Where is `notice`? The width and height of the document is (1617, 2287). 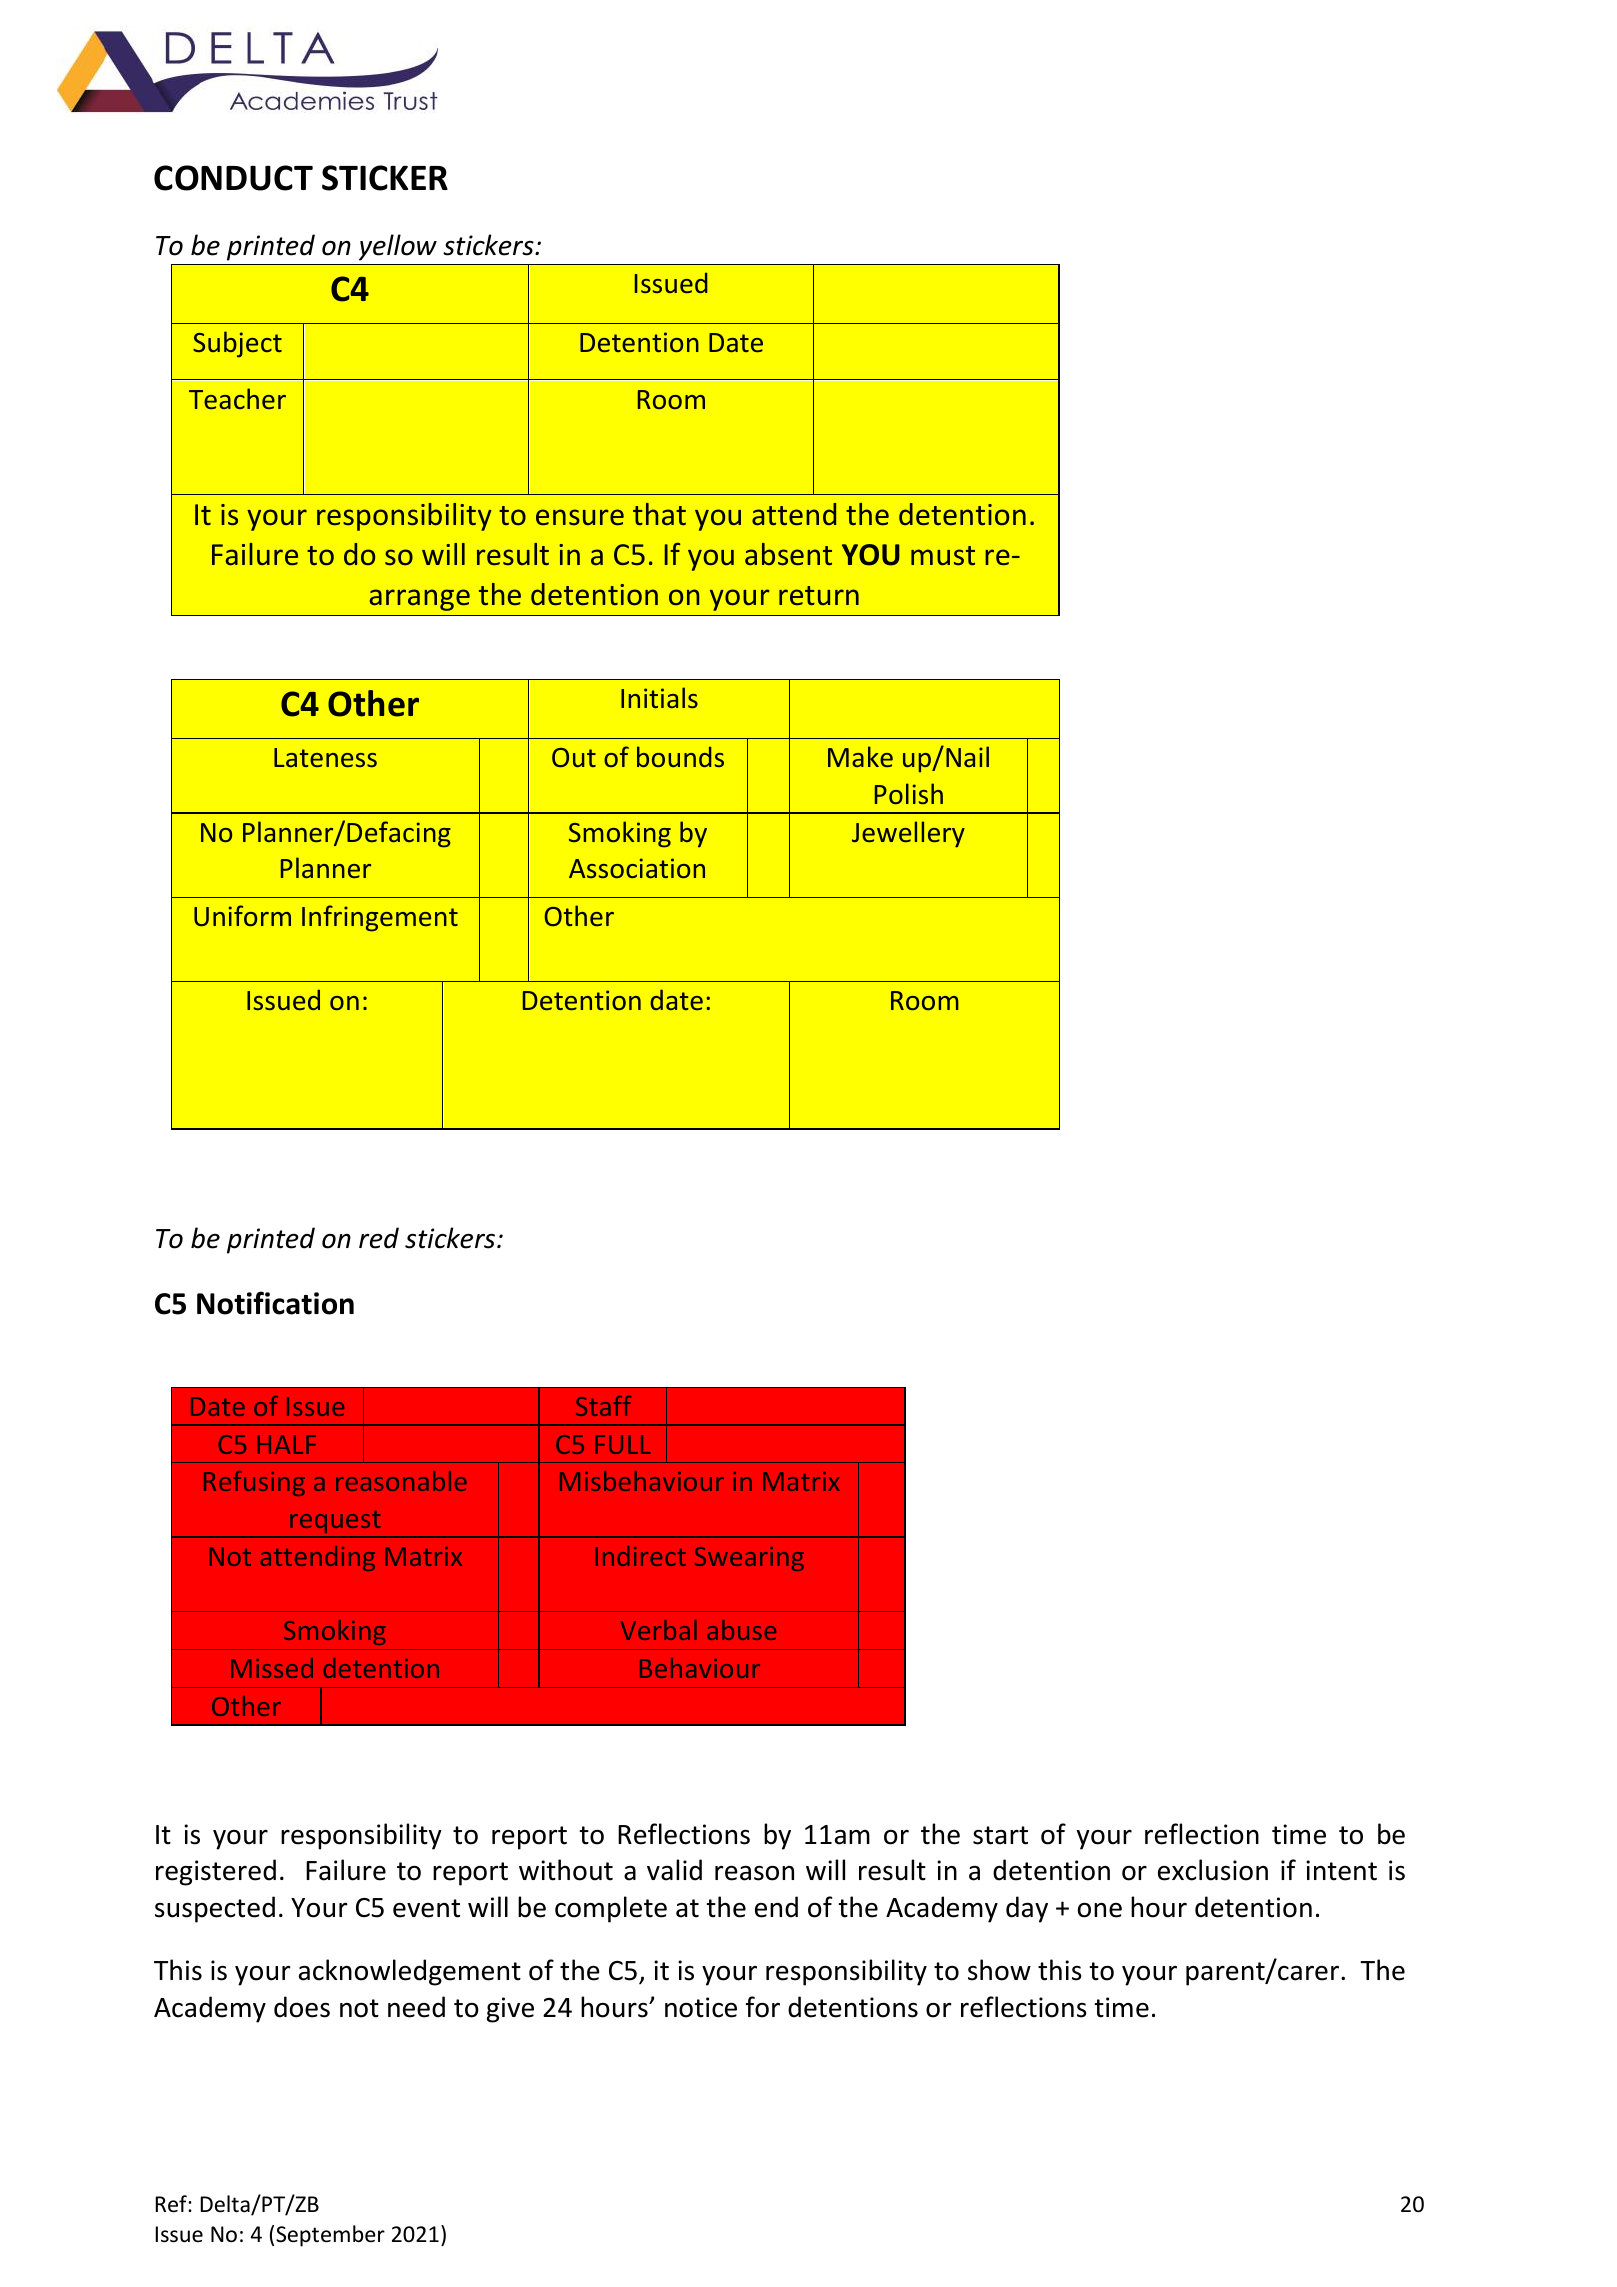
notice is located at coordinates (701, 2007).
